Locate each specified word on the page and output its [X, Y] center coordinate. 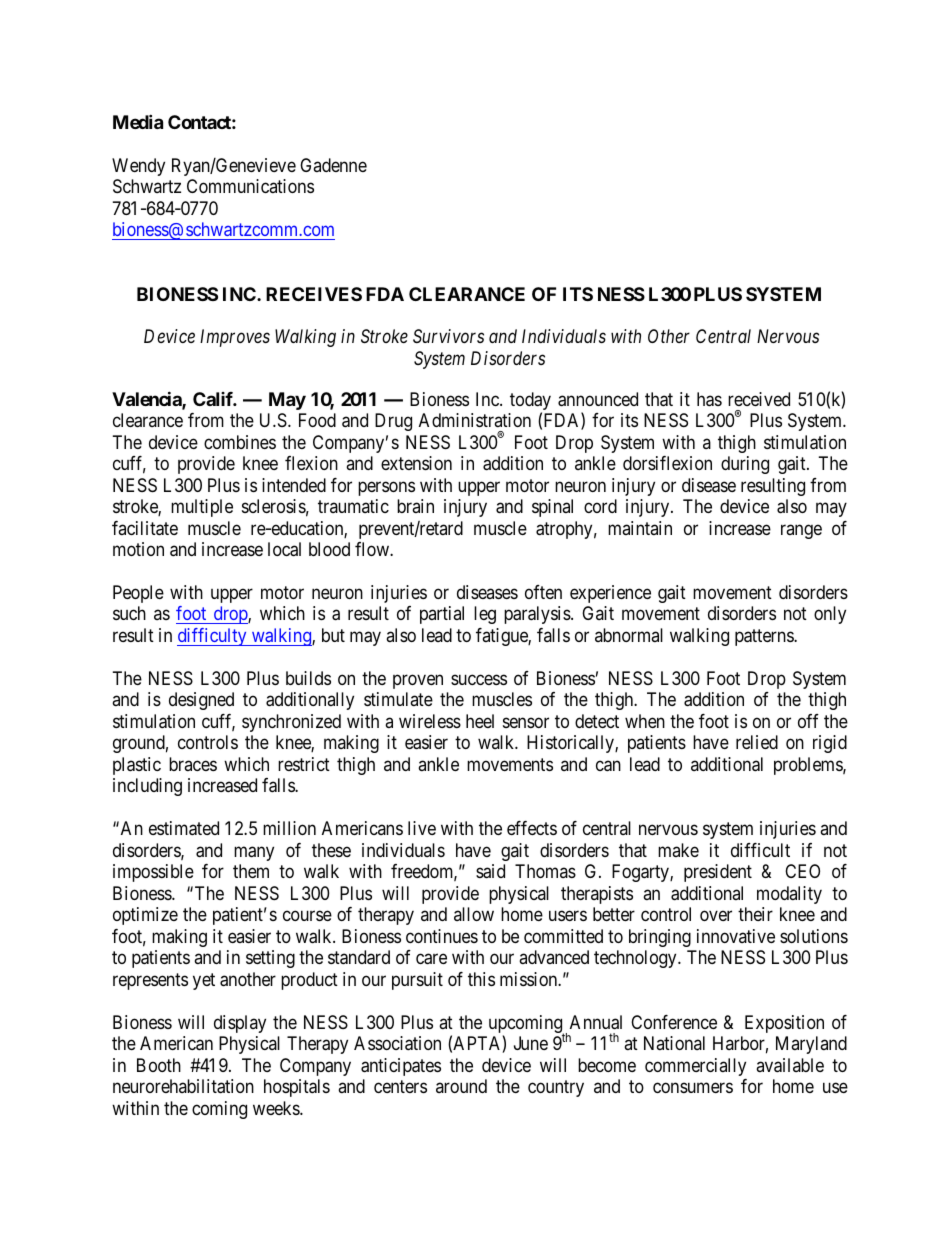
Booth [159, 1065]
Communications [250, 186]
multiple [202, 508]
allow [474, 914]
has [709, 399]
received [759, 399]
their [755, 914]
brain [415, 506]
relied [757, 742]
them [251, 871]
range [801, 531]
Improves [235, 338]
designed [201, 701]
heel [480, 721]
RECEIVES [314, 294]
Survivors [448, 336]
